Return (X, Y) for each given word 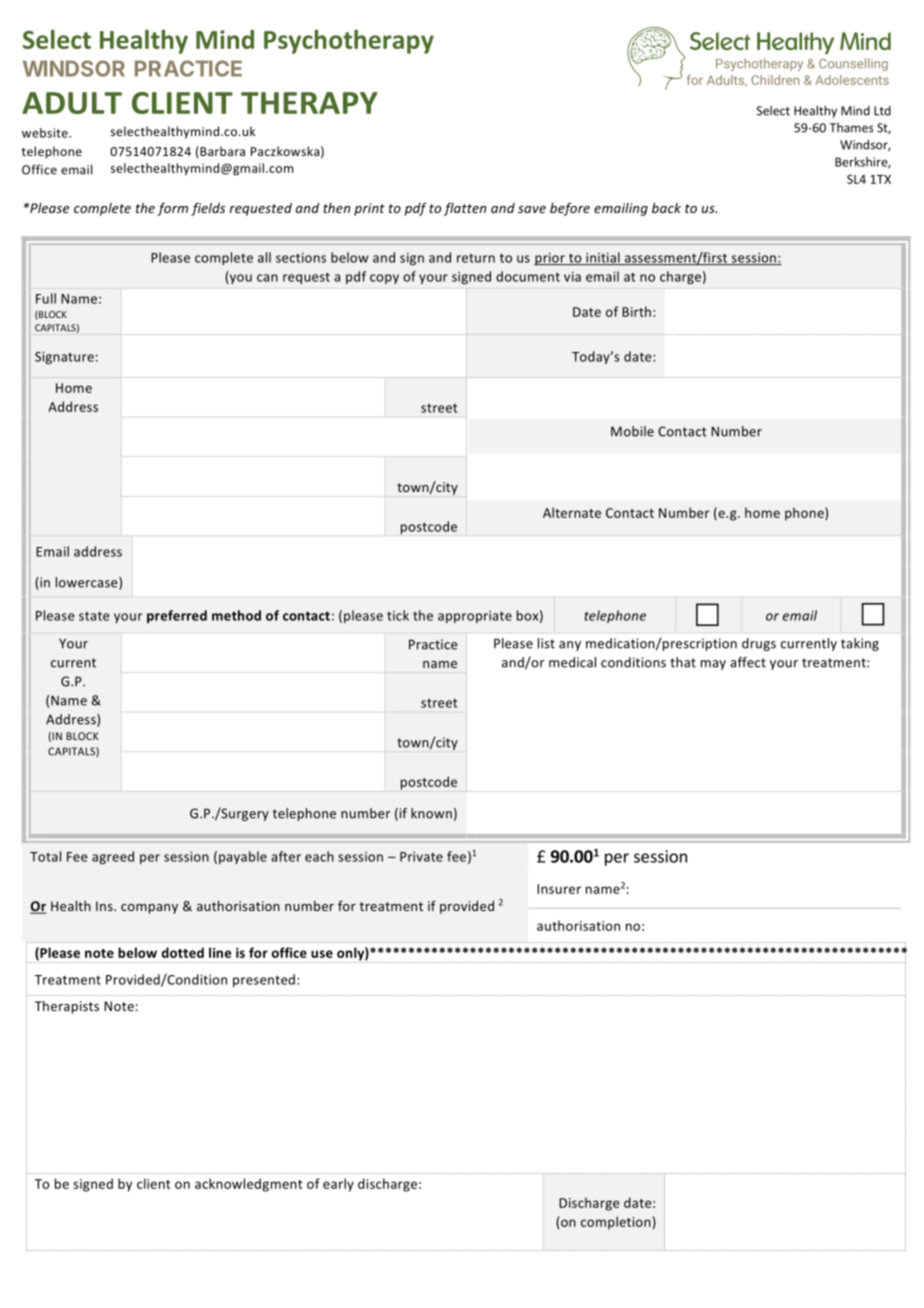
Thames (851, 128)
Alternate (572, 512)
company (149, 909)
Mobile (632, 431)
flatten (465, 209)
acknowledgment (249, 1185)
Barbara (221, 151)
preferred (177, 616)
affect (748, 662)
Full (46, 298)
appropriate (475, 617)
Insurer (559, 889)
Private (421, 857)
